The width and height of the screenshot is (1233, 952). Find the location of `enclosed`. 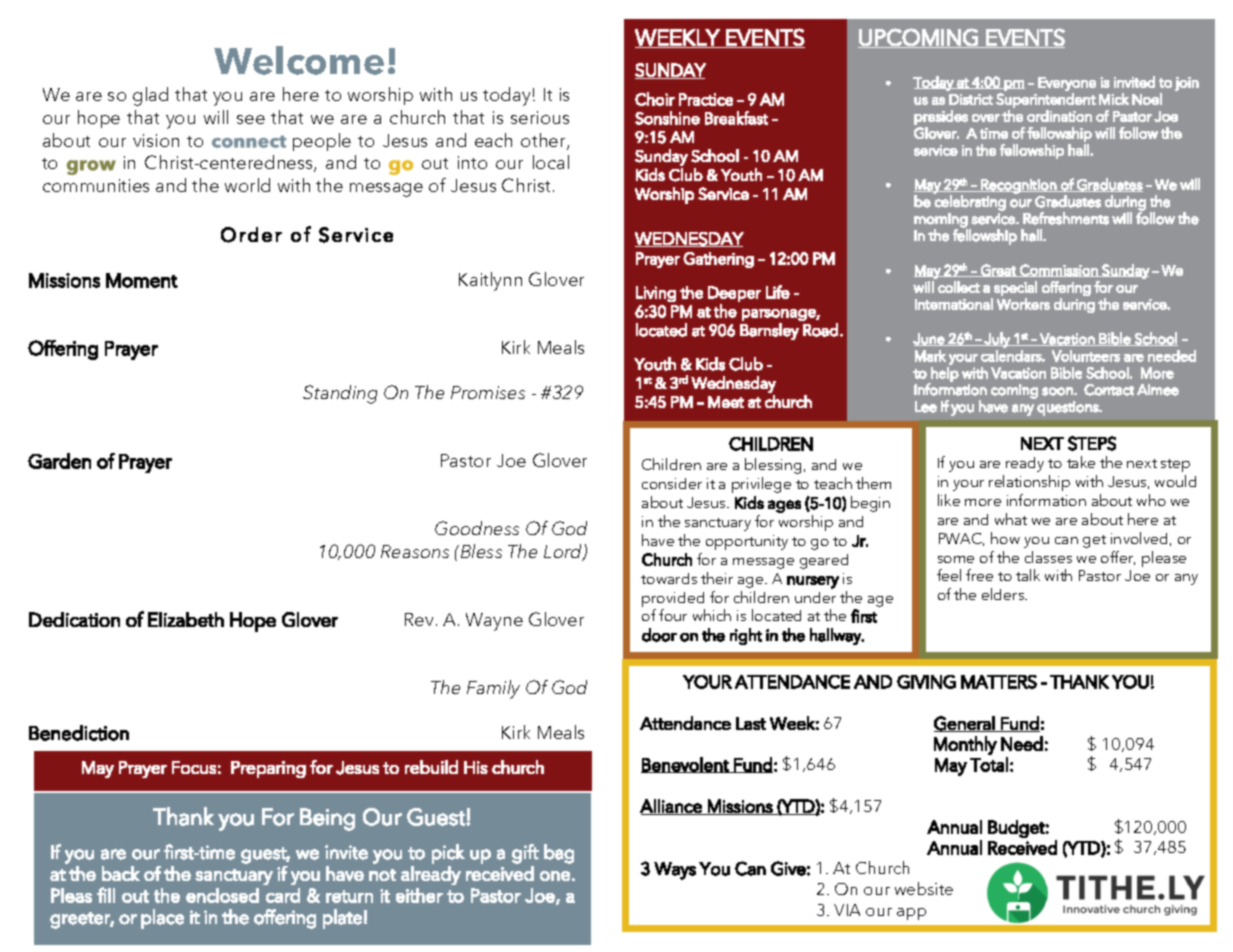

enclosed is located at coordinates (222, 895).
